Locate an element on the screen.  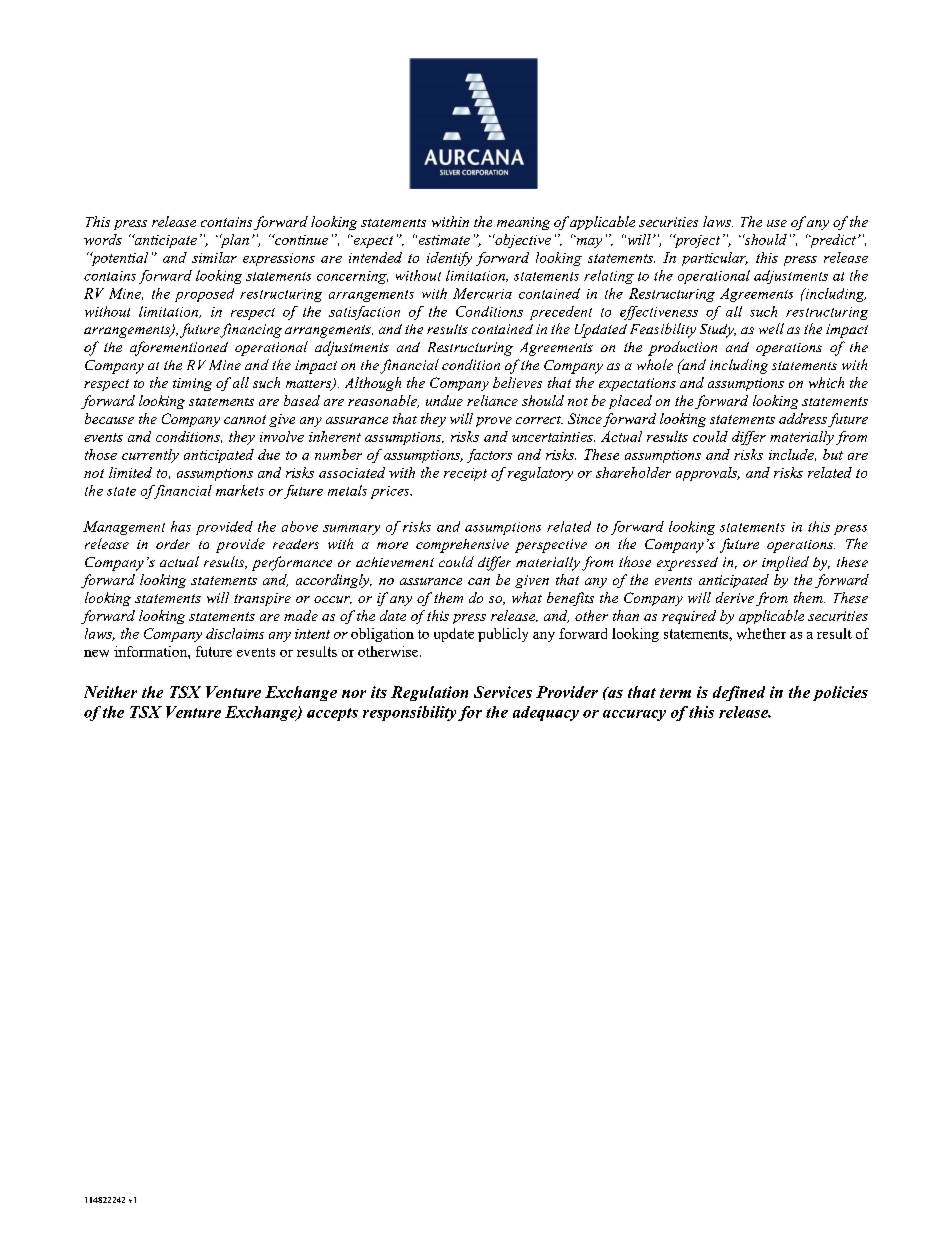
identify is located at coordinates (449, 259).
